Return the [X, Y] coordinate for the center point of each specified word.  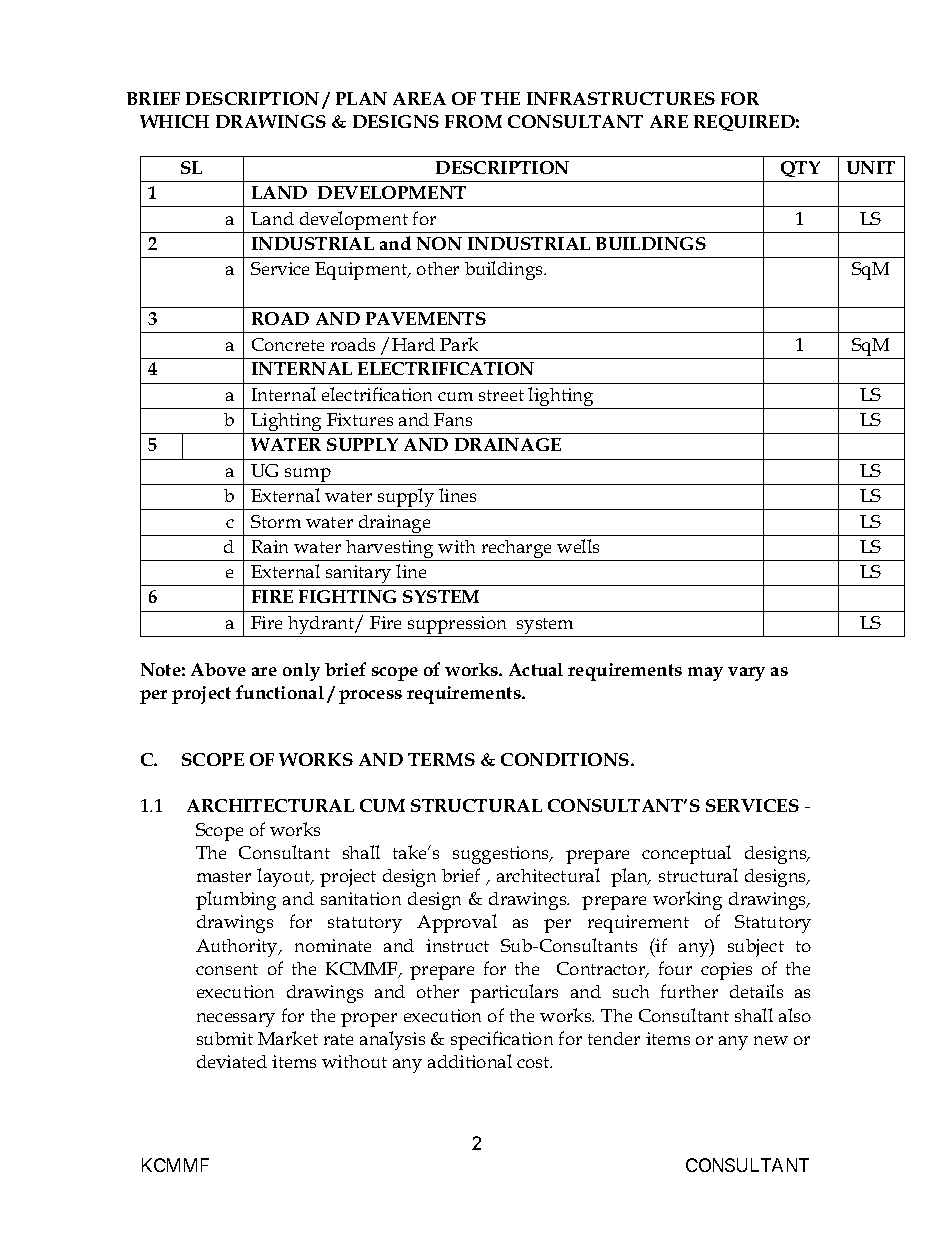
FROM [473, 121]
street [501, 395]
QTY [800, 169]
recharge [517, 550]
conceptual [686, 854]
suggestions [502, 855]
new [771, 1040]
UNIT [871, 167]
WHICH [174, 121]
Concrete [288, 344]
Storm [276, 521]
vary [746, 674]
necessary [236, 1020]
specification [502, 1040]
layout [285, 877]
